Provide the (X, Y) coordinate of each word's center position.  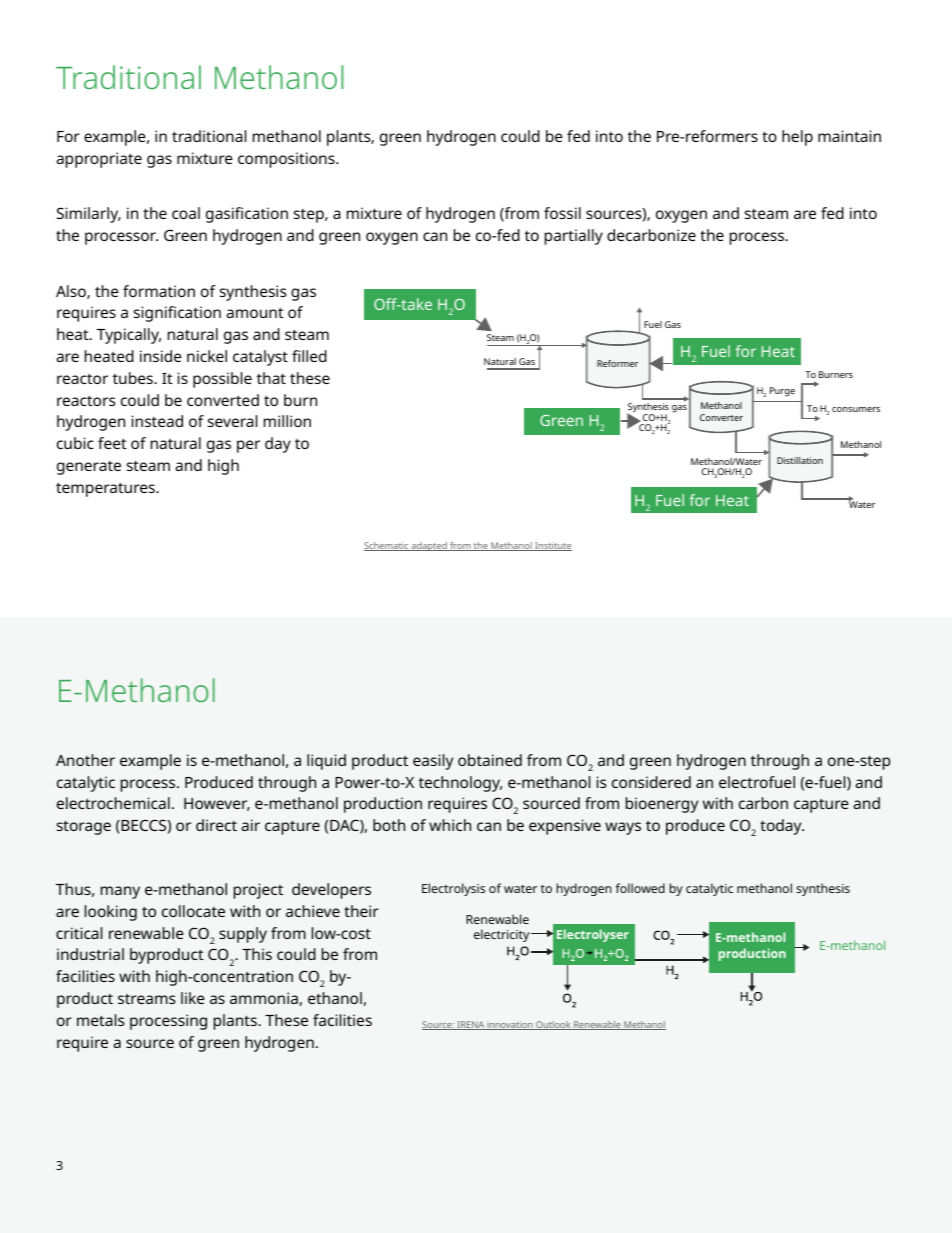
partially (574, 237)
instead (157, 421)
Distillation (800, 460)
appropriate (99, 160)
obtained (490, 760)
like (193, 998)
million (287, 421)
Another (85, 760)
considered (651, 782)
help (797, 138)
